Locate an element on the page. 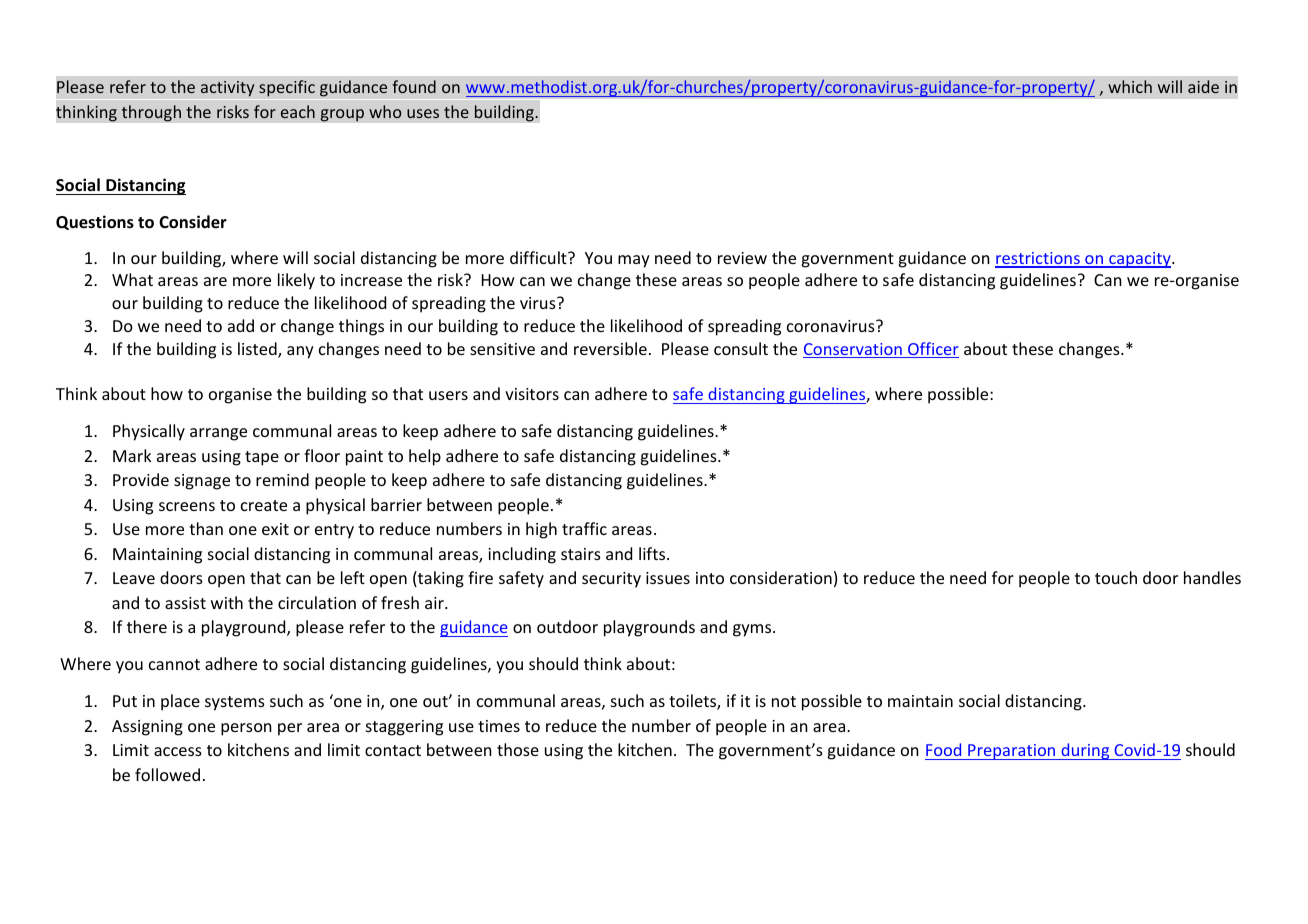 This document has width=1308, height=924. Officer is located at coordinates (932, 350).
